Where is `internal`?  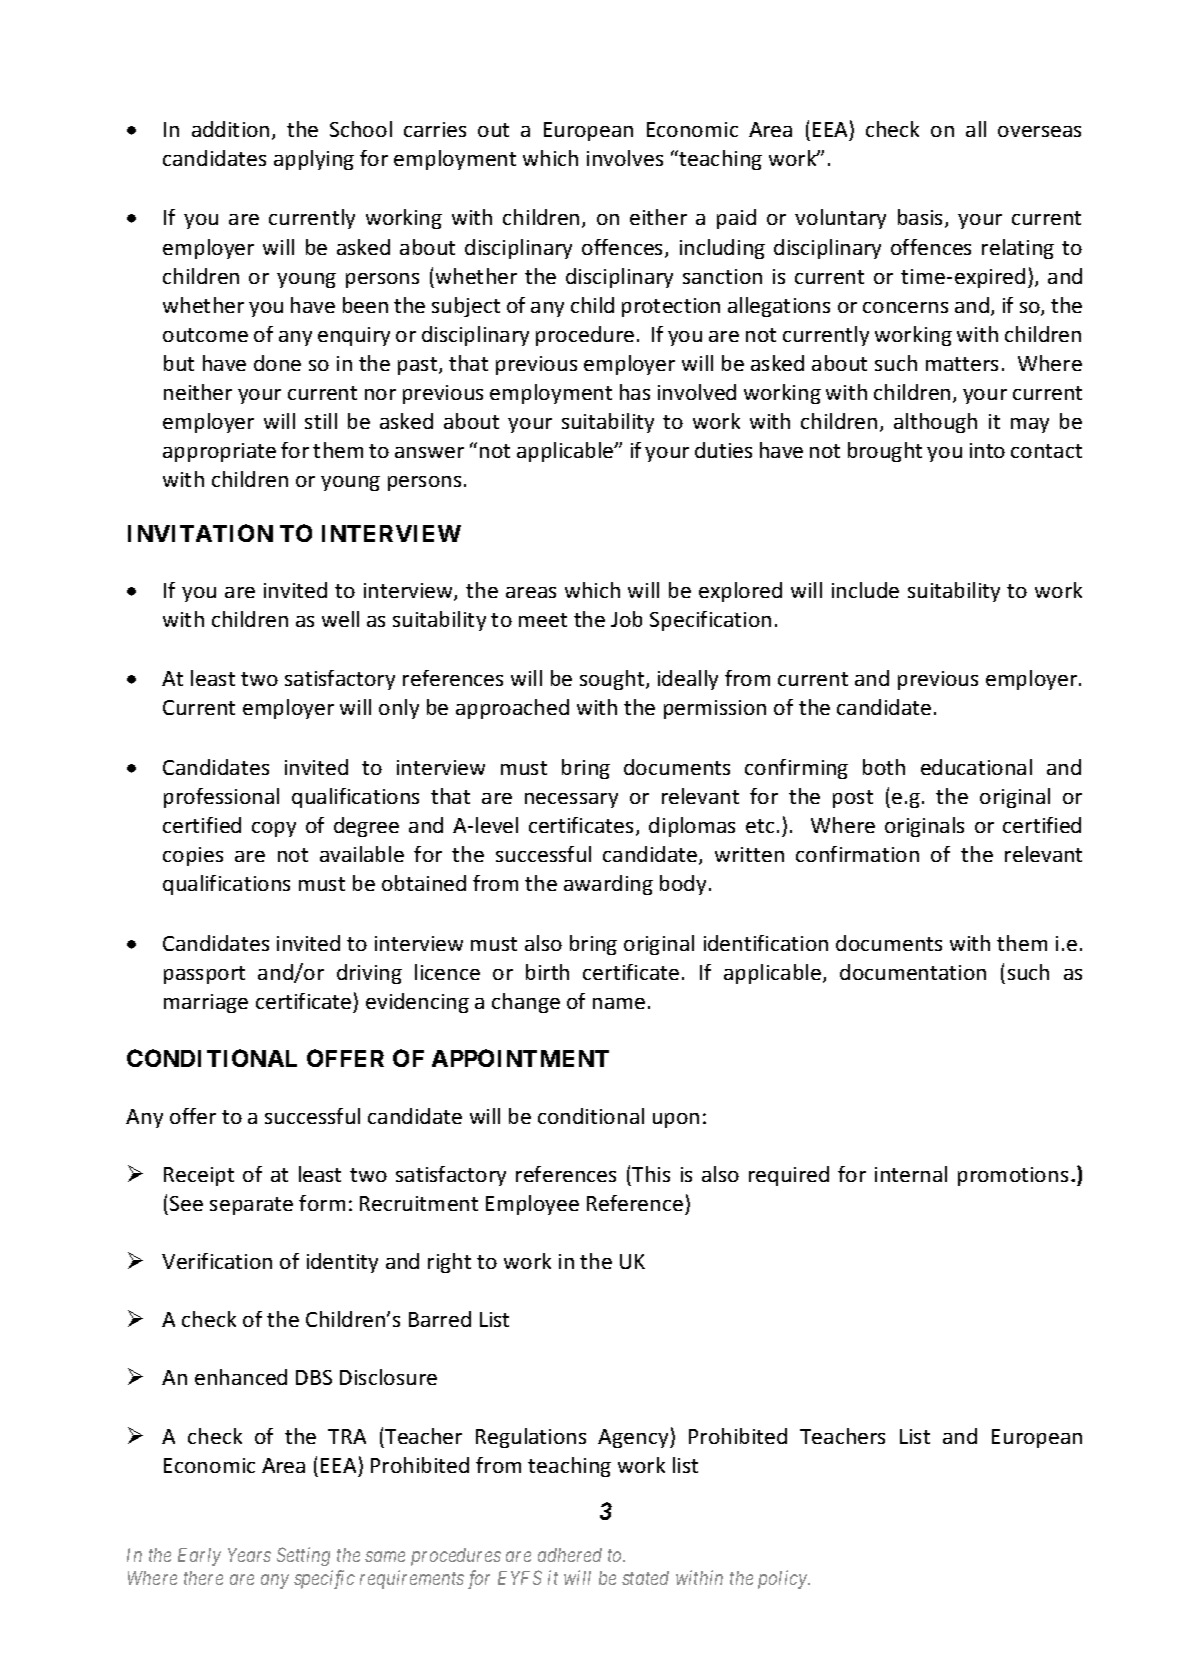
internal is located at coordinates (911, 1174).
